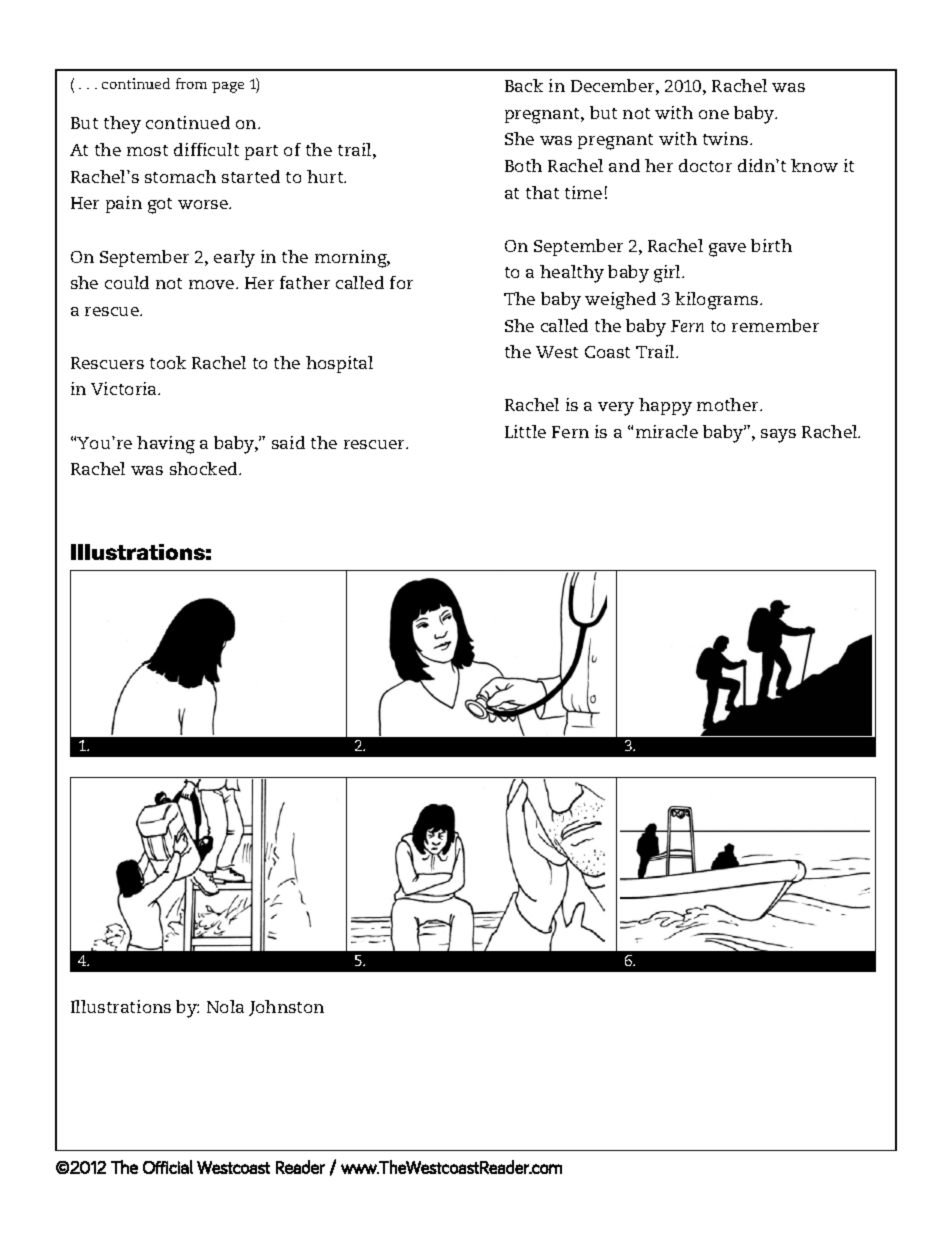  What do you see at coordinates (205, 468) in the screenshot?
I see `shocked` at bounding box center [205, 468].
